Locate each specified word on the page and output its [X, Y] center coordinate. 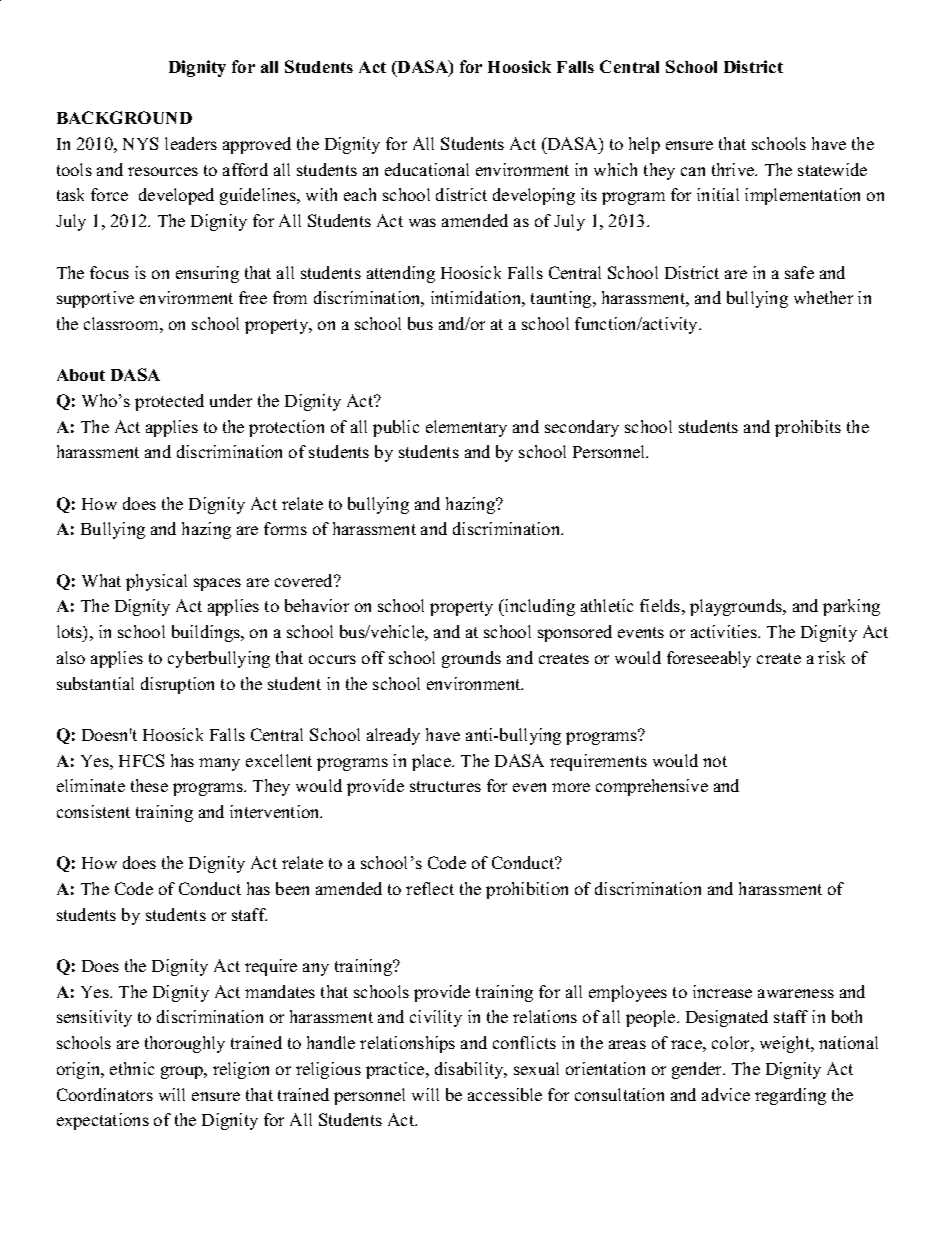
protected [169, 402]
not [715, 761]
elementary [466, 428]
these [149, 785]
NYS [140, 143]
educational [427, 169]
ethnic [132, 1068]
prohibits [808, 428]
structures [445, 786]
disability [470, 1070]
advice [726, 1094]
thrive [734, 169]
